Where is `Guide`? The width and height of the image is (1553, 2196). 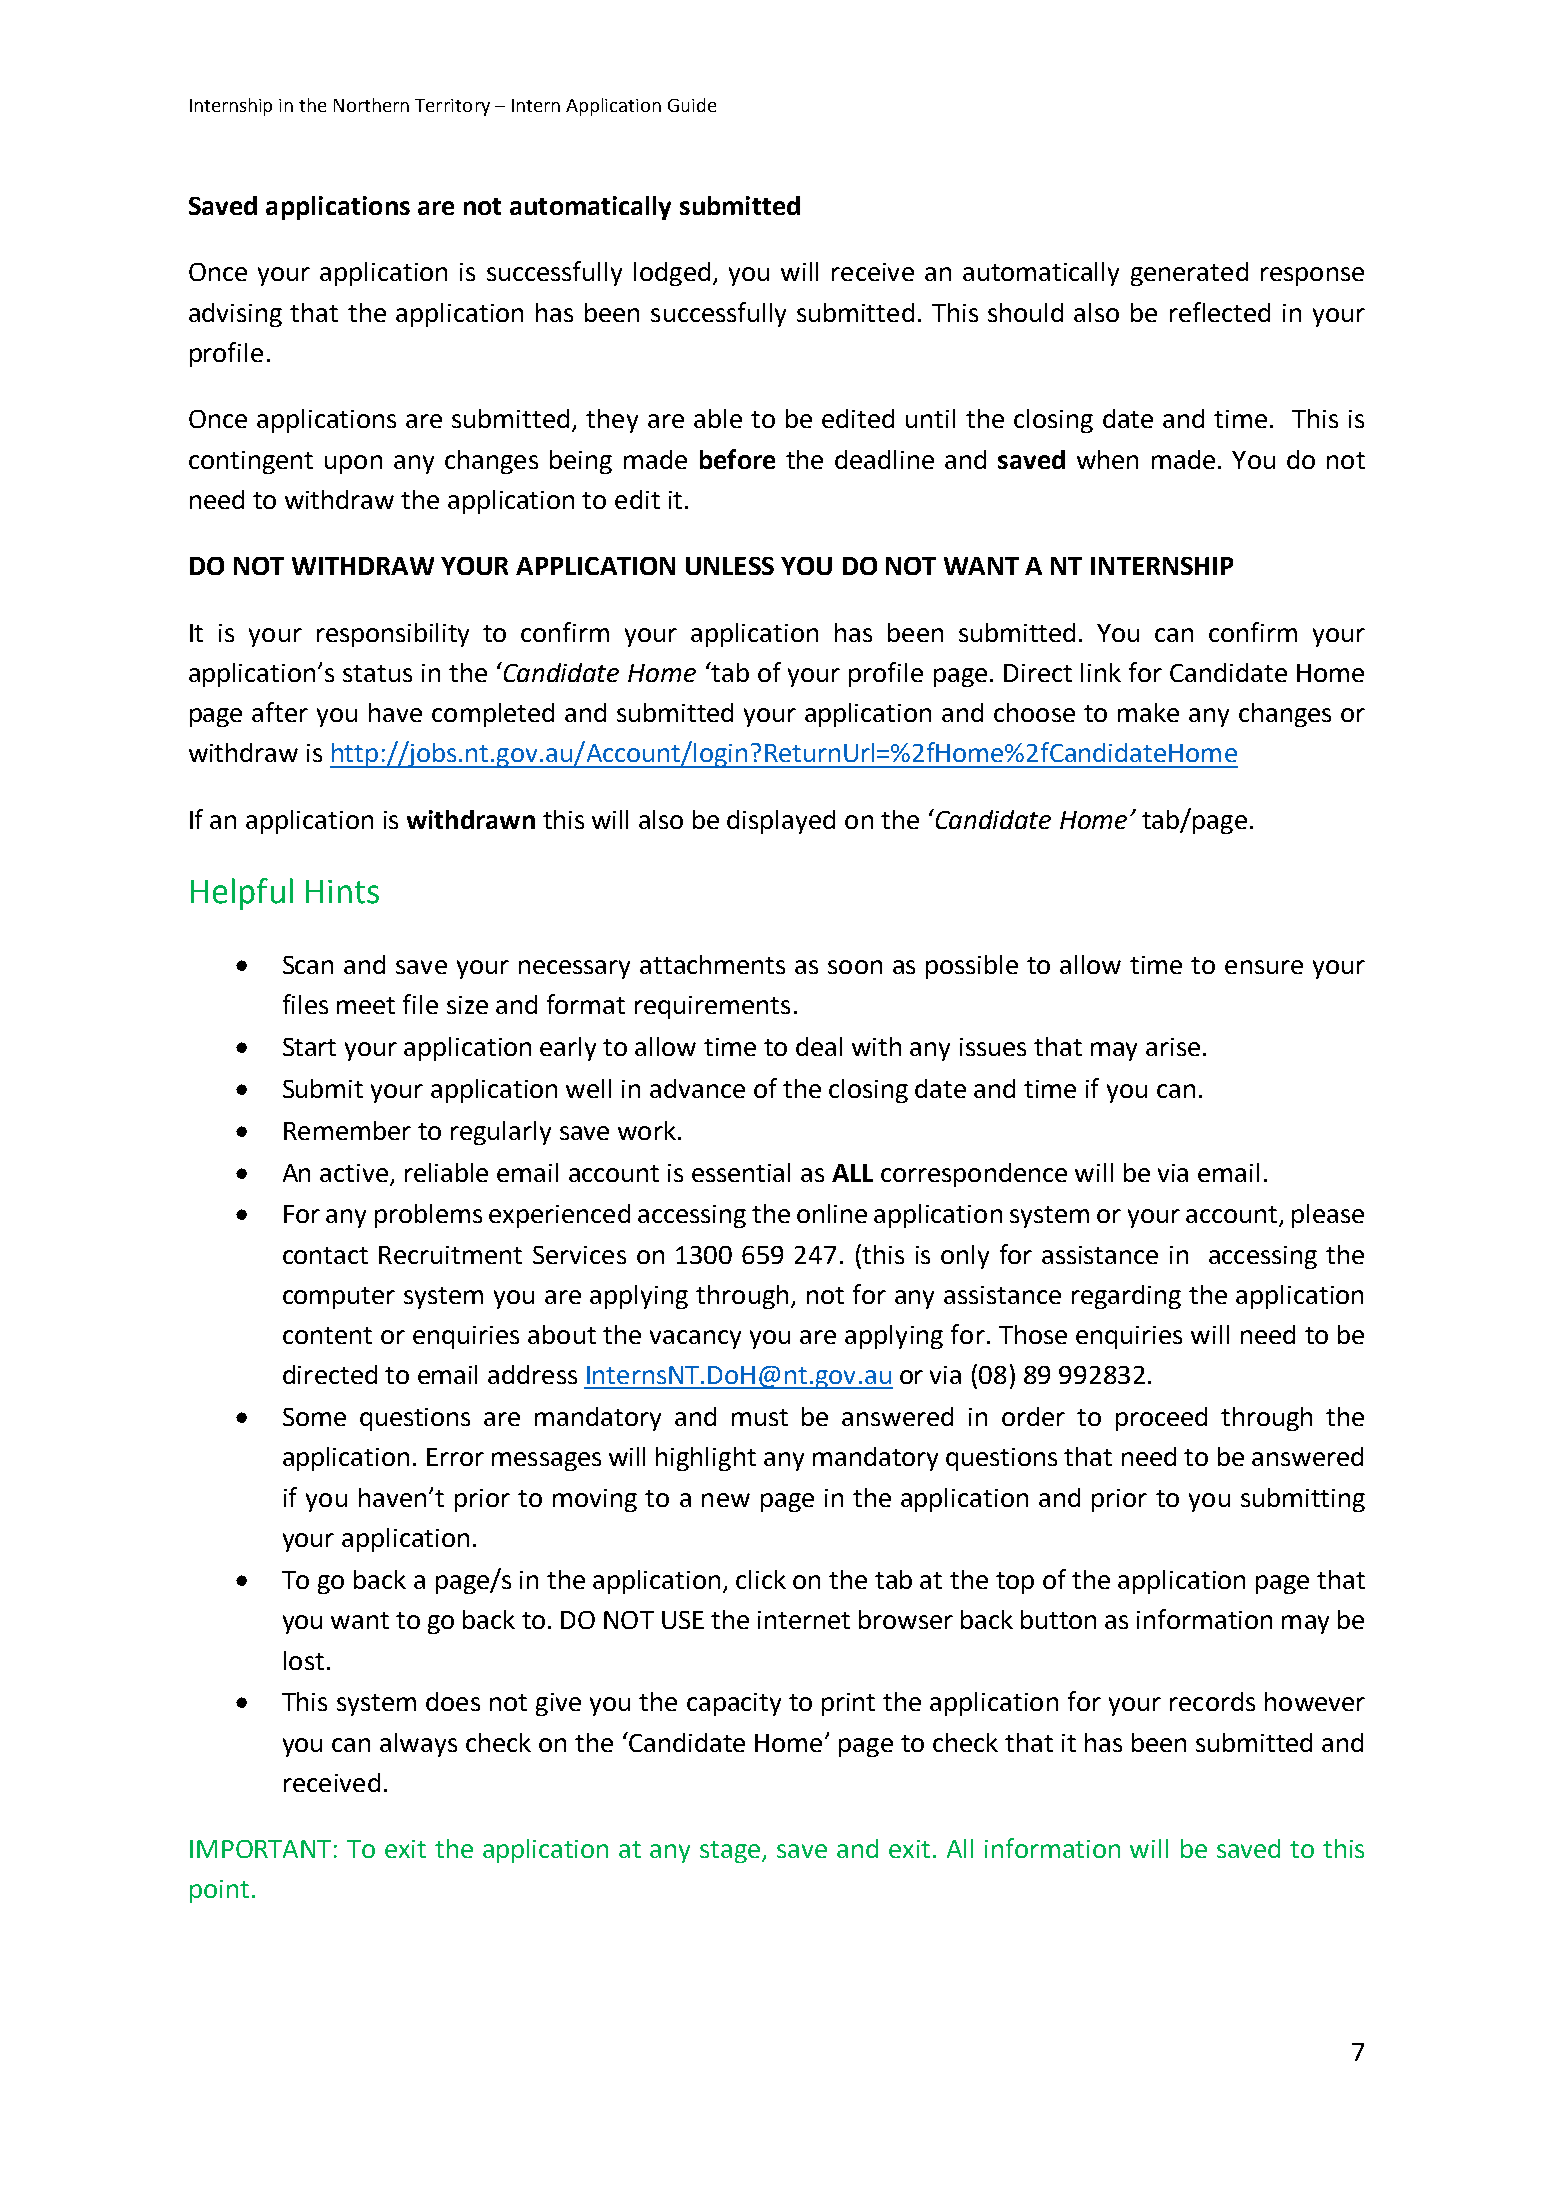 Guide is located at coordinates (692, 105).
